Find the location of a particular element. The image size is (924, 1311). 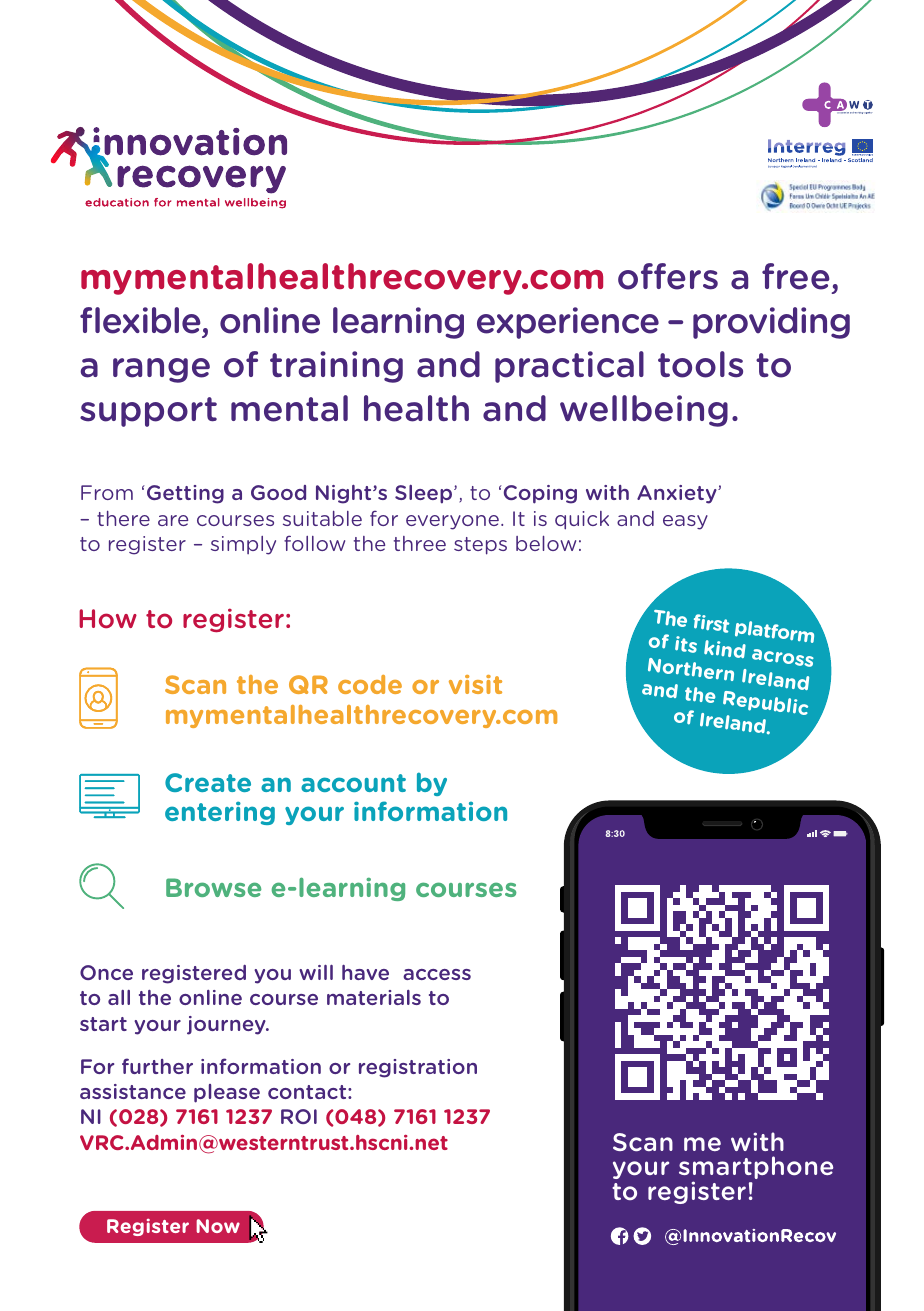

Now is located at coordinates (218, 1226).
